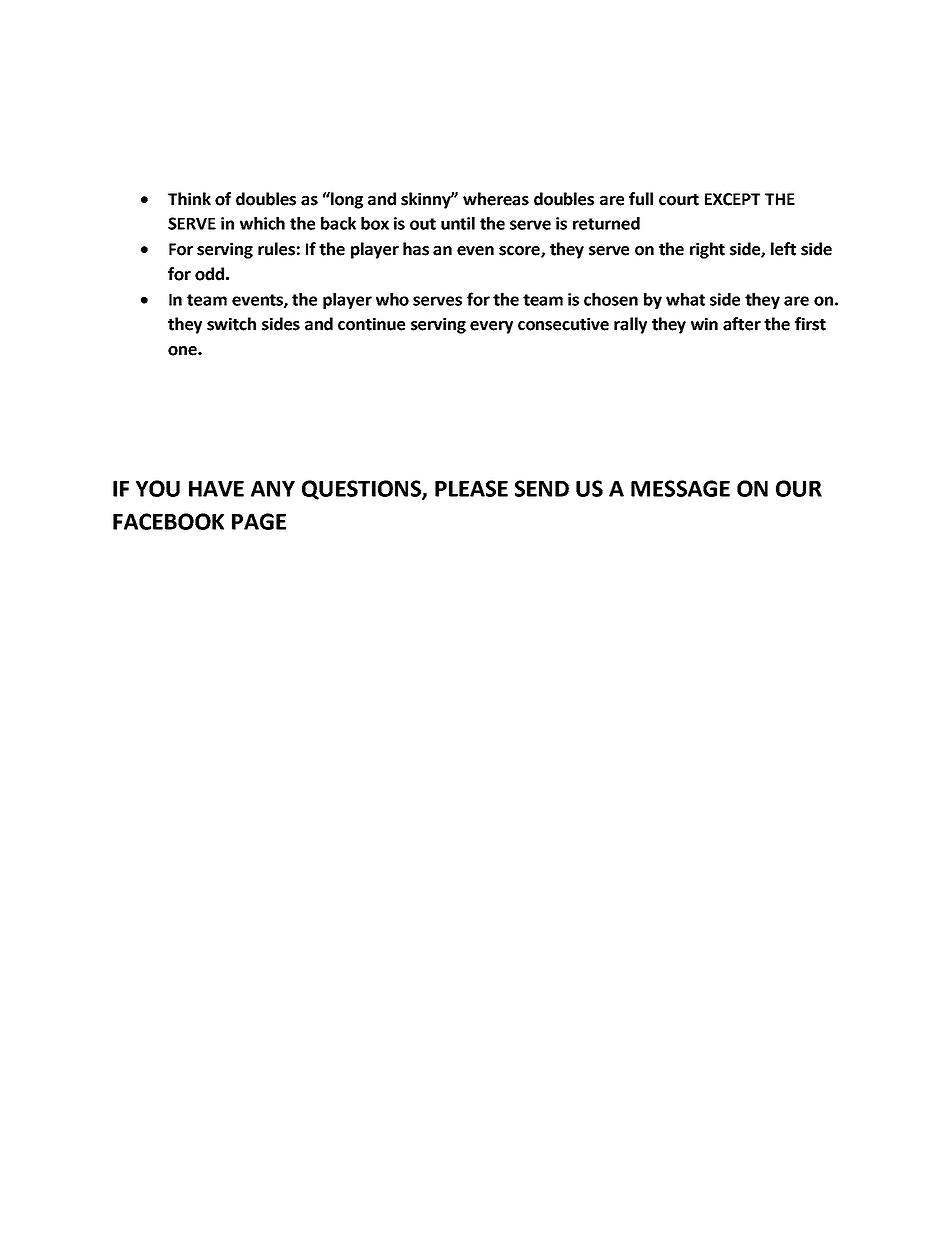 The image size is (952, 1233). What do you see at coordinates (189, 198) in the screenshot?
I see `Think` at bounding box center [189, 198].
